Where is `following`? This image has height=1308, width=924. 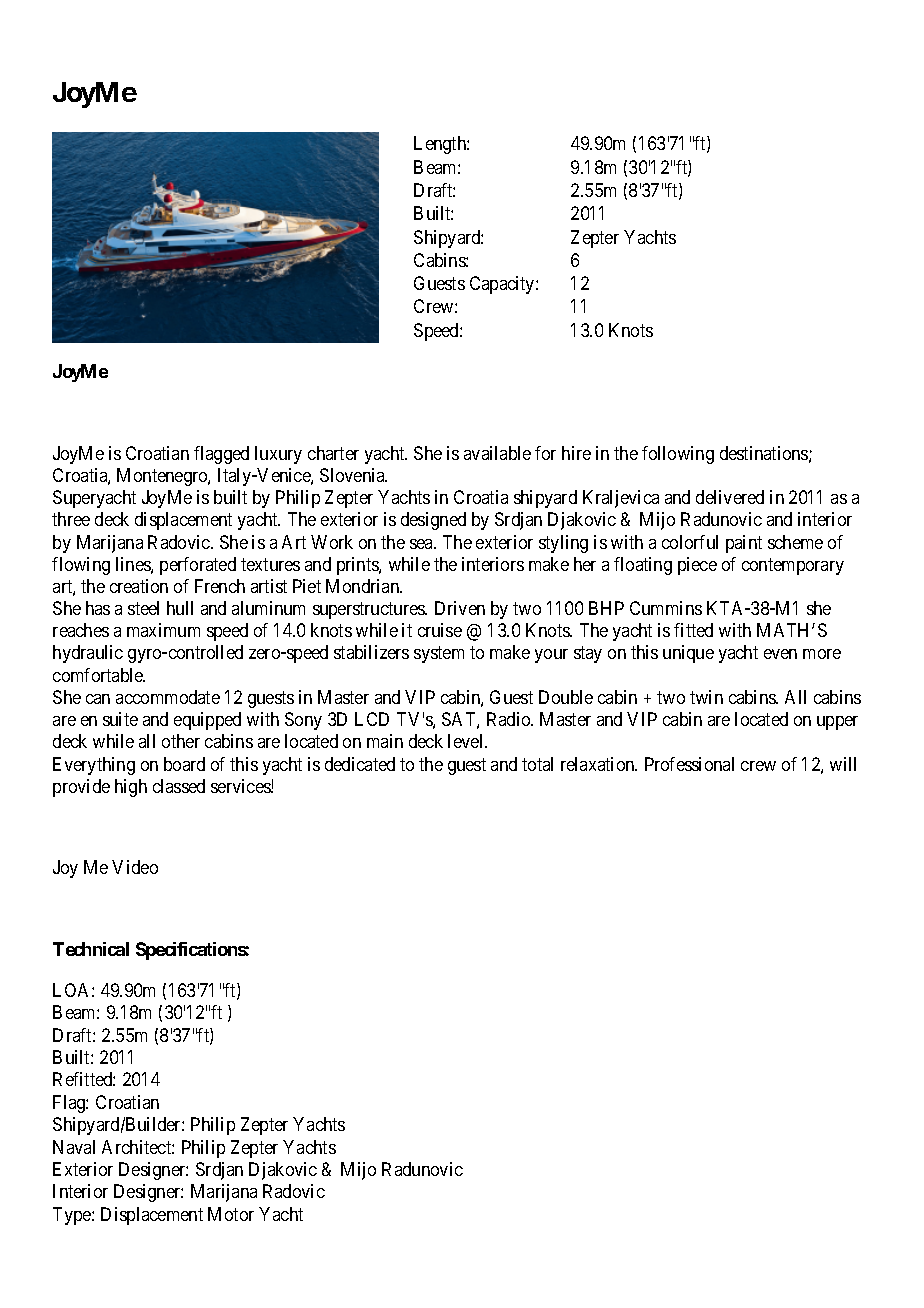 following is located at coordinates (678, 455).
